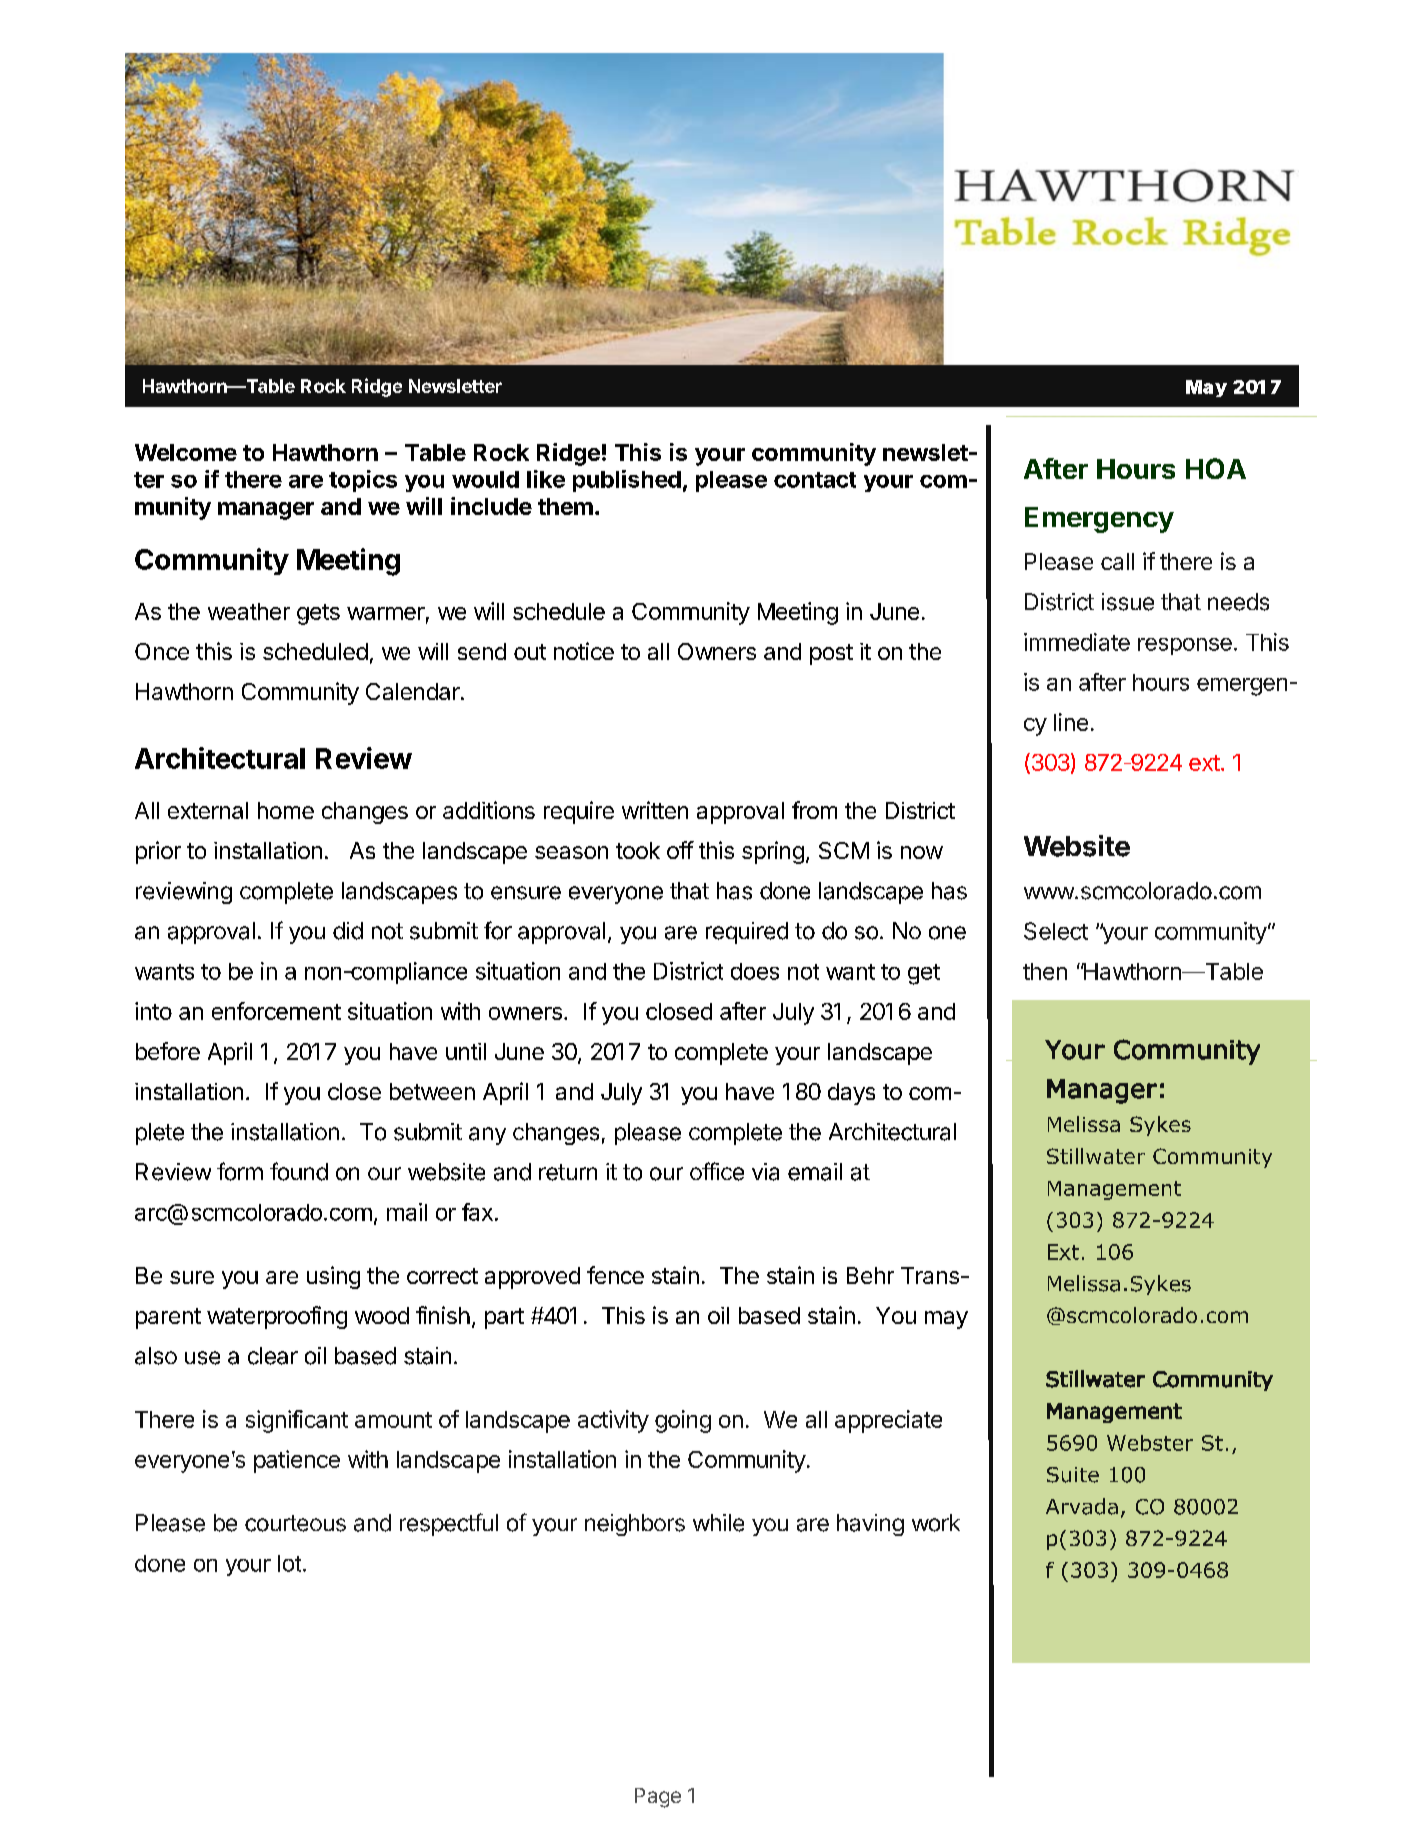 This document has width=1425, height=1844. I want to click on lot, so click(289, 1563).
